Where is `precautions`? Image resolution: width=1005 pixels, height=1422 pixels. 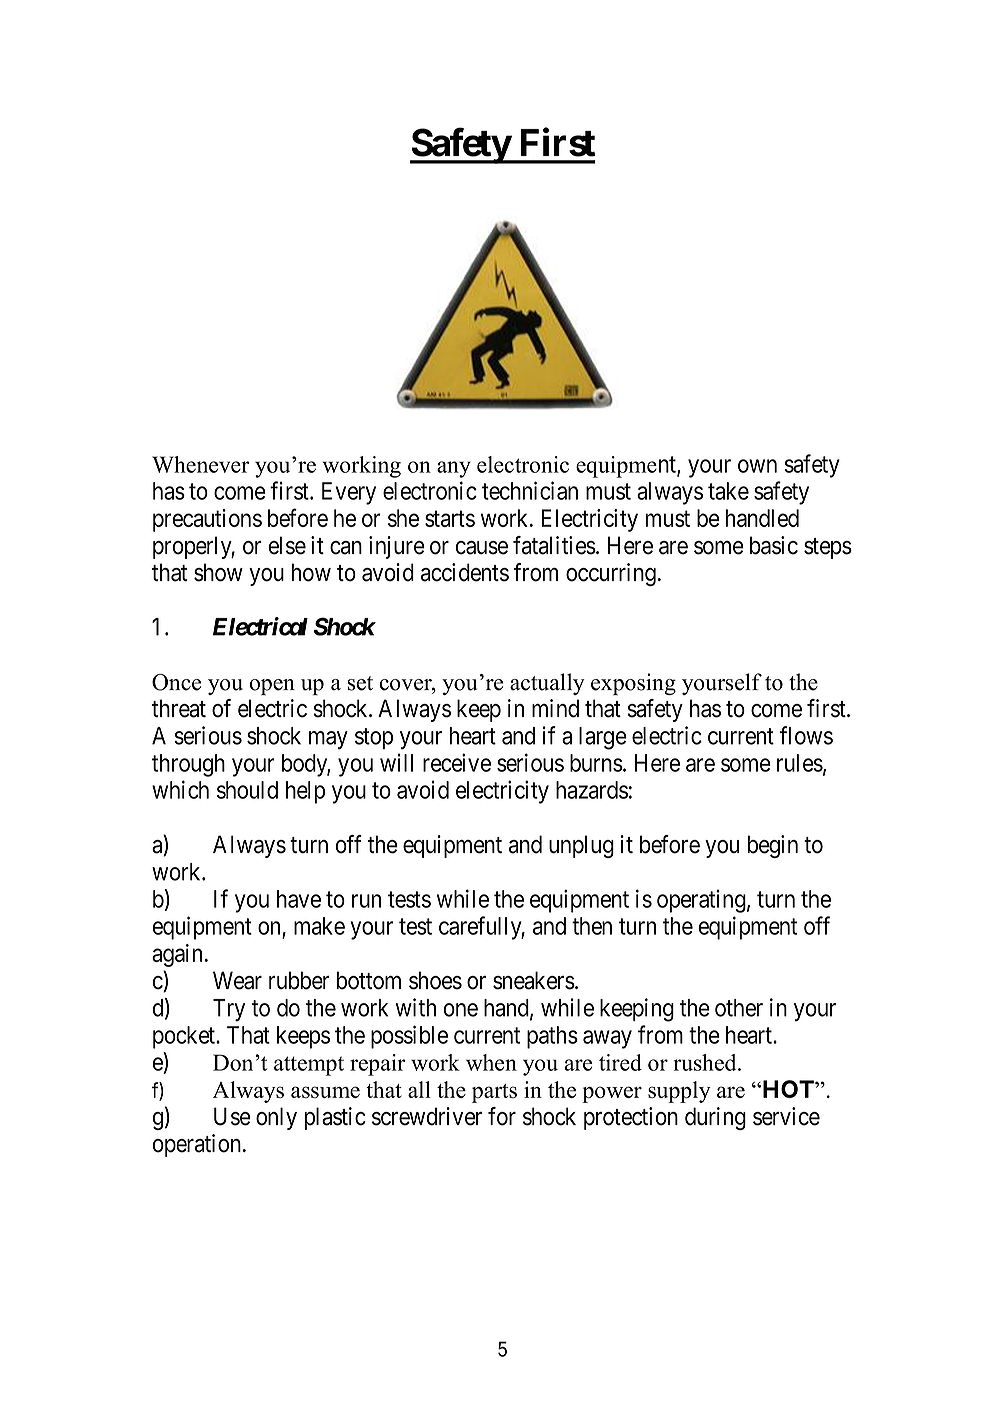
precautions is located at coordinates (207, 520).
